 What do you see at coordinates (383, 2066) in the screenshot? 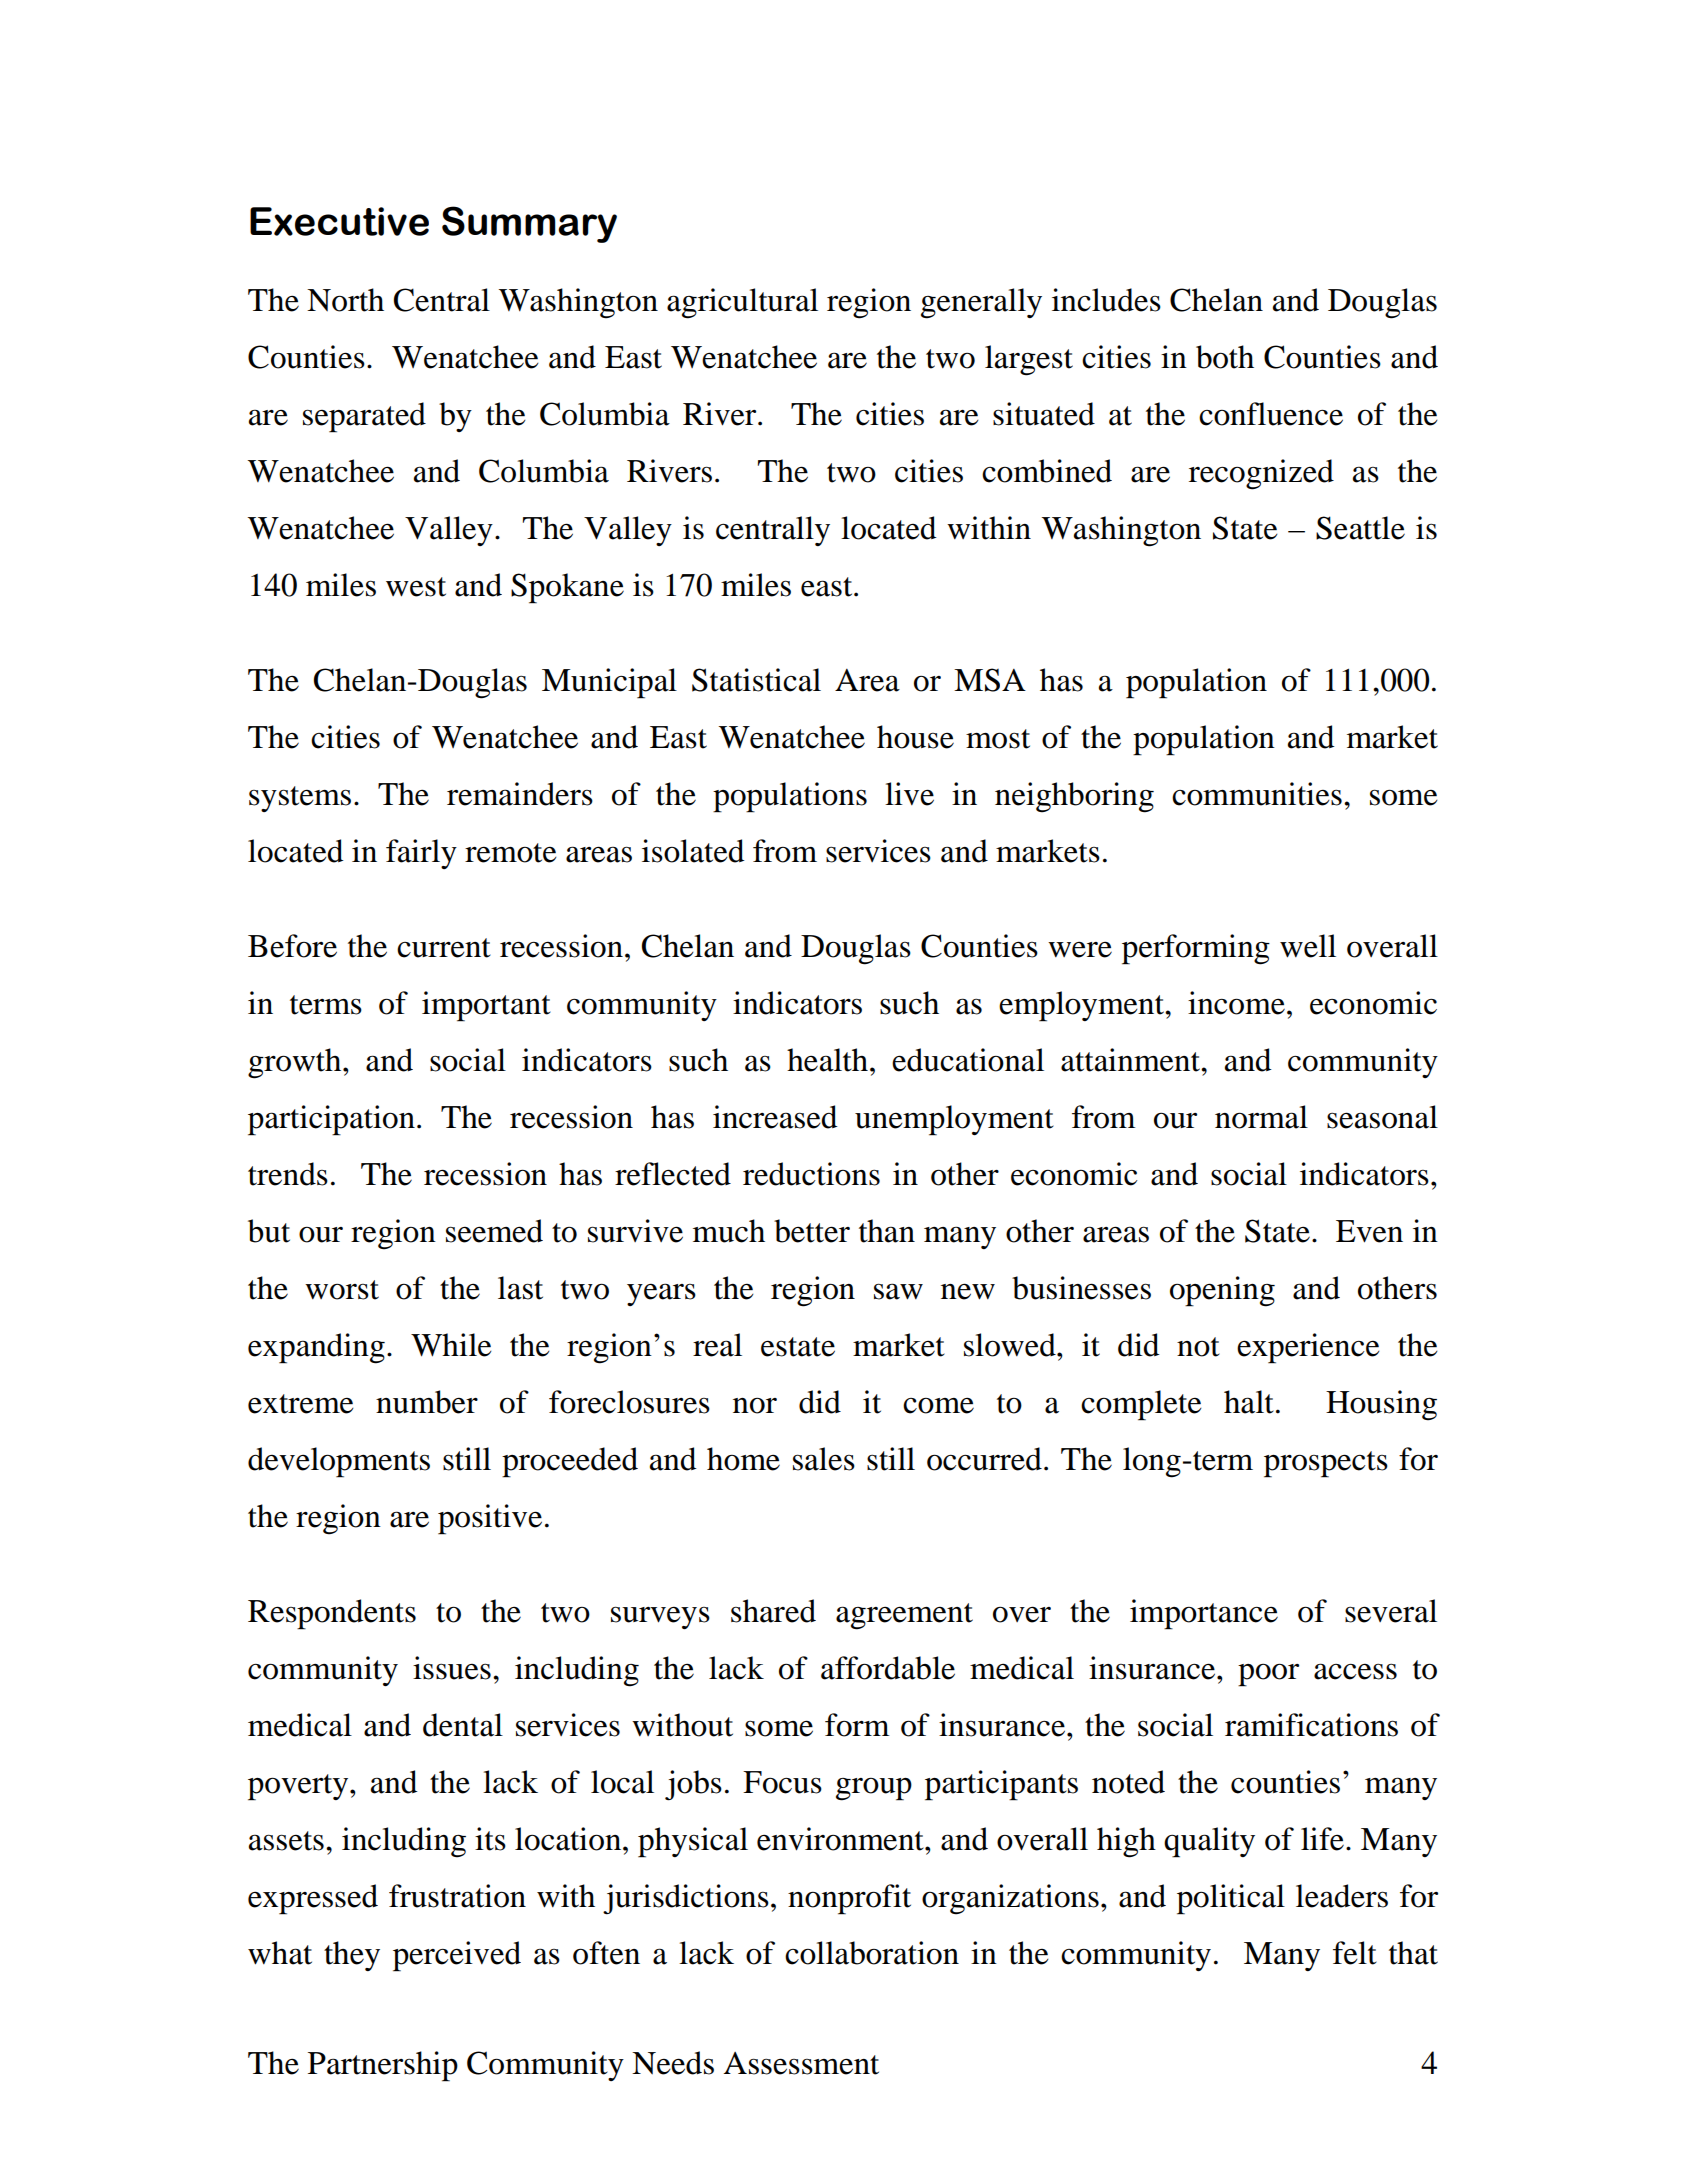
I see `Partnership` at bounding box center [383, 2066].
